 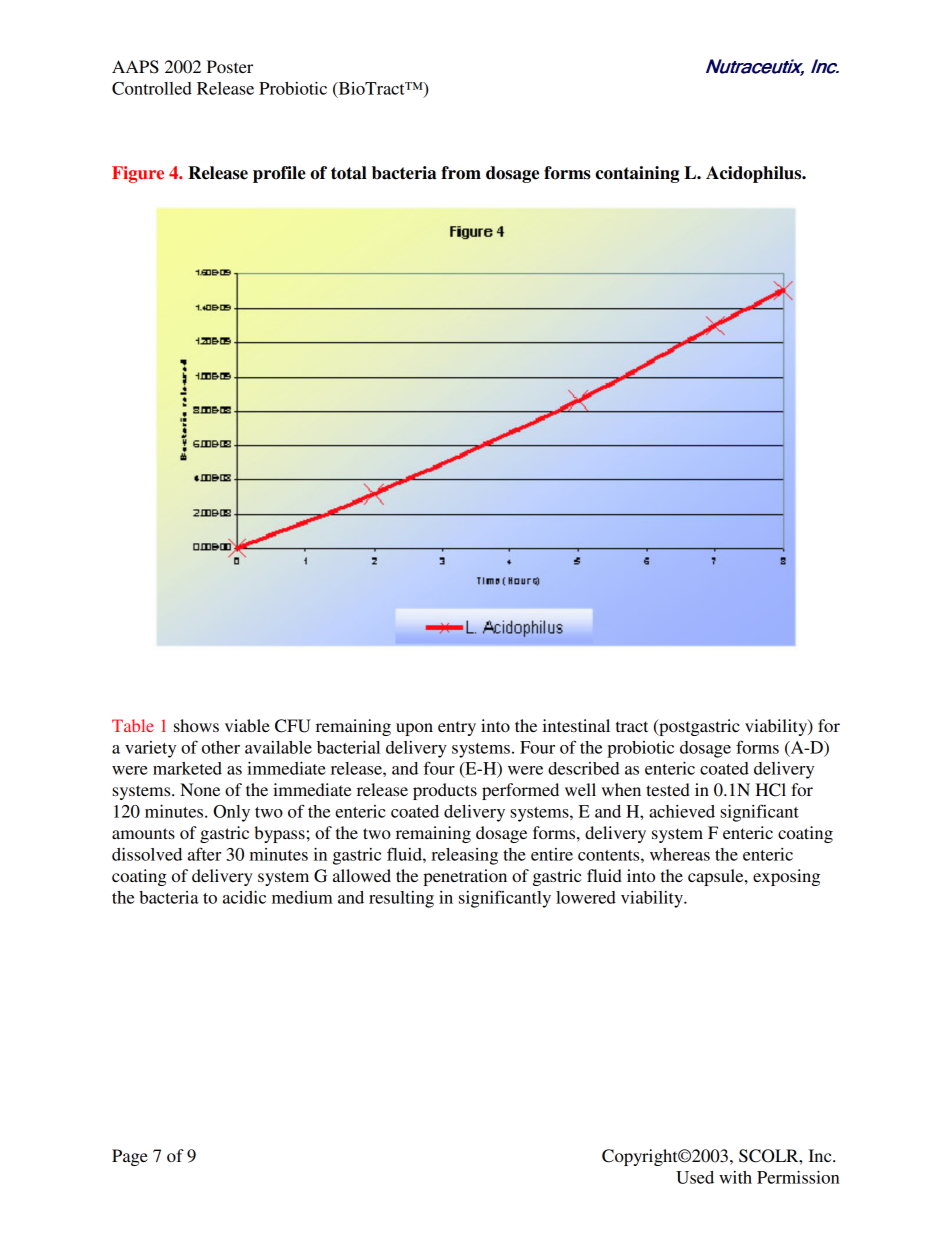 I want to click on Acidophilus, so click(x=755, y=174).
